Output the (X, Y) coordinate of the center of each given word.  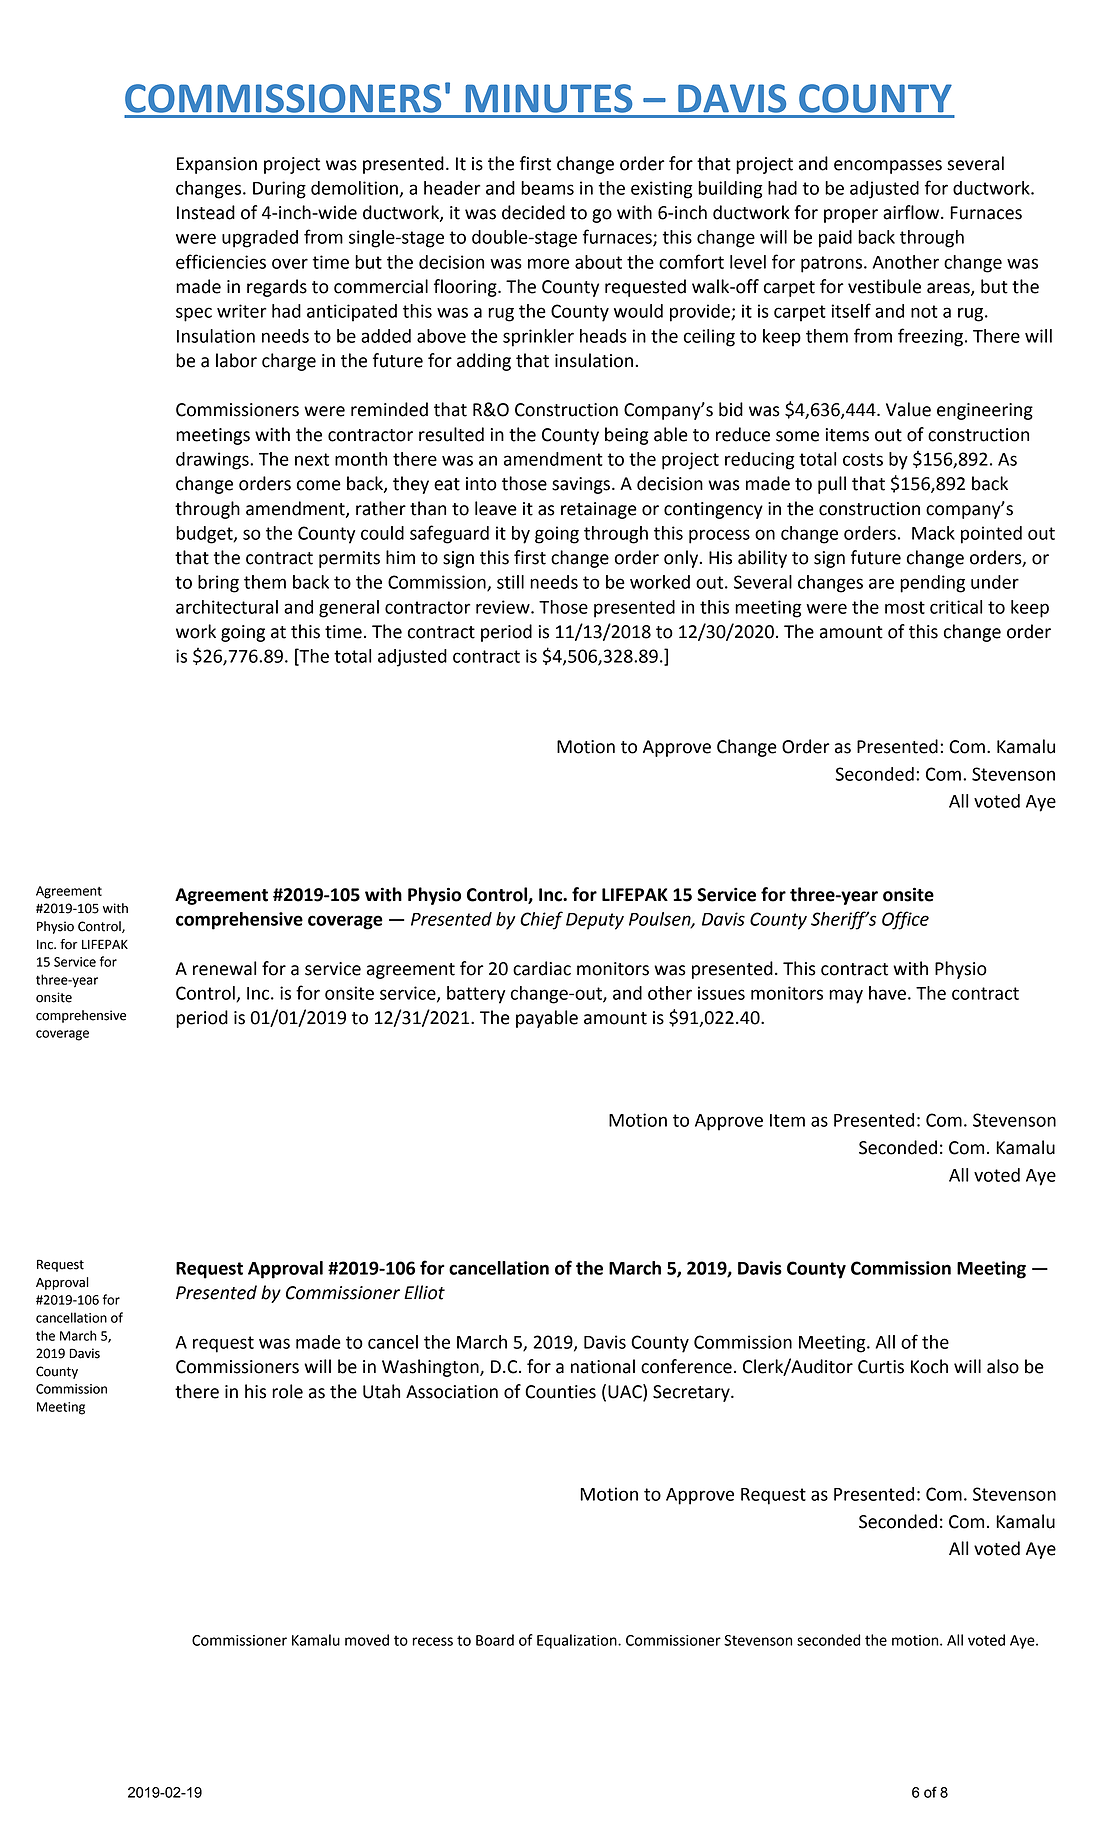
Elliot (424, 1292)
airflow (912, 212)
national (603, 1366)
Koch (929, 1366)
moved (367, 1640)
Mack (933, 533)
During (279, 190)
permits (349, 559)
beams (547, 188)
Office (905, 920)
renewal (224, 968)
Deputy (595, 921)
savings (581, 485)
